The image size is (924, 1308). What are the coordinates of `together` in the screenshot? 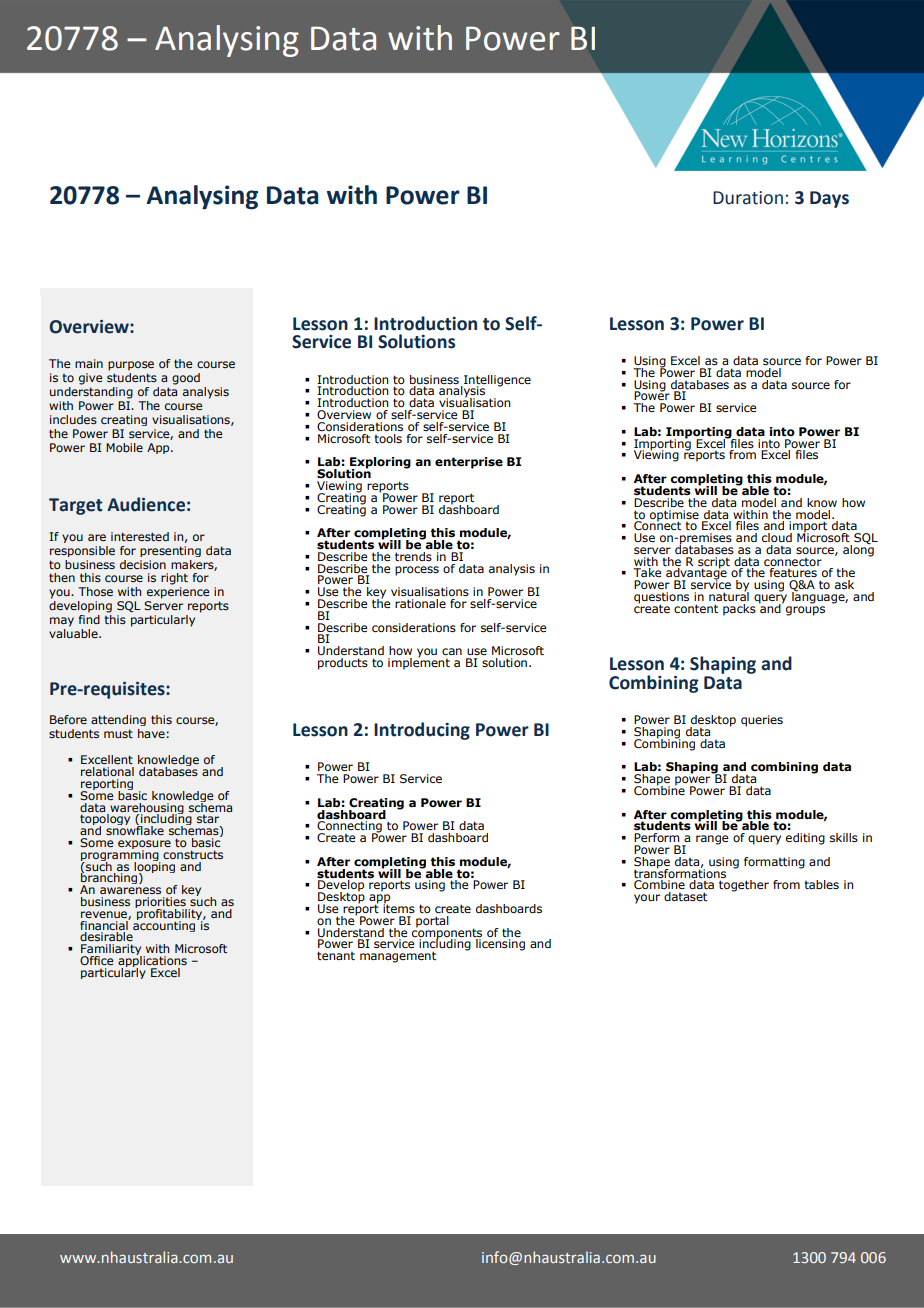 It's located at (744, 886).
